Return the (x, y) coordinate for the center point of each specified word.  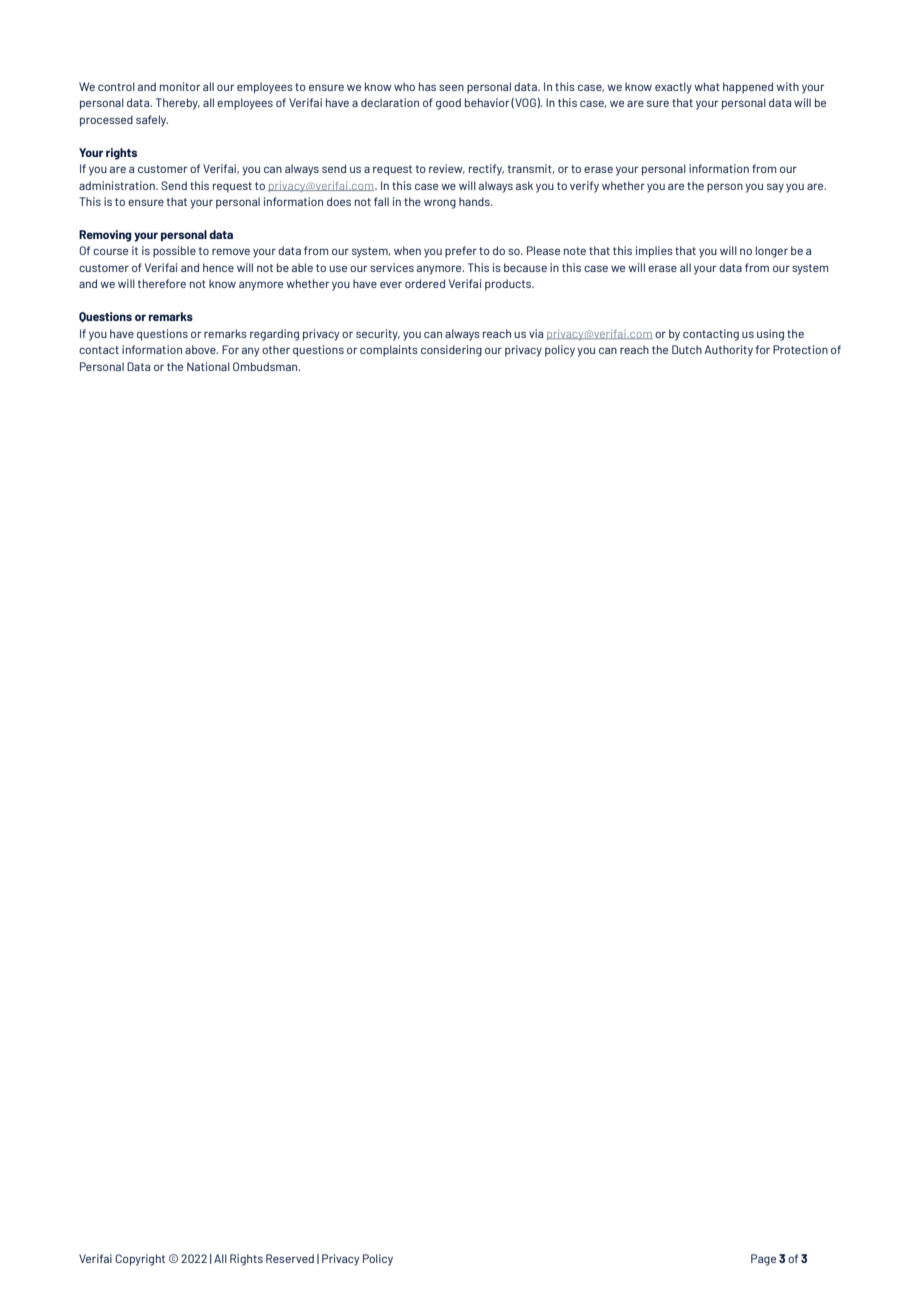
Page (763, 1260)
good (448, 104)
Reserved (290, 1258)
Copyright (140, 1260)
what (707, 86)
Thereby (178, 104)
